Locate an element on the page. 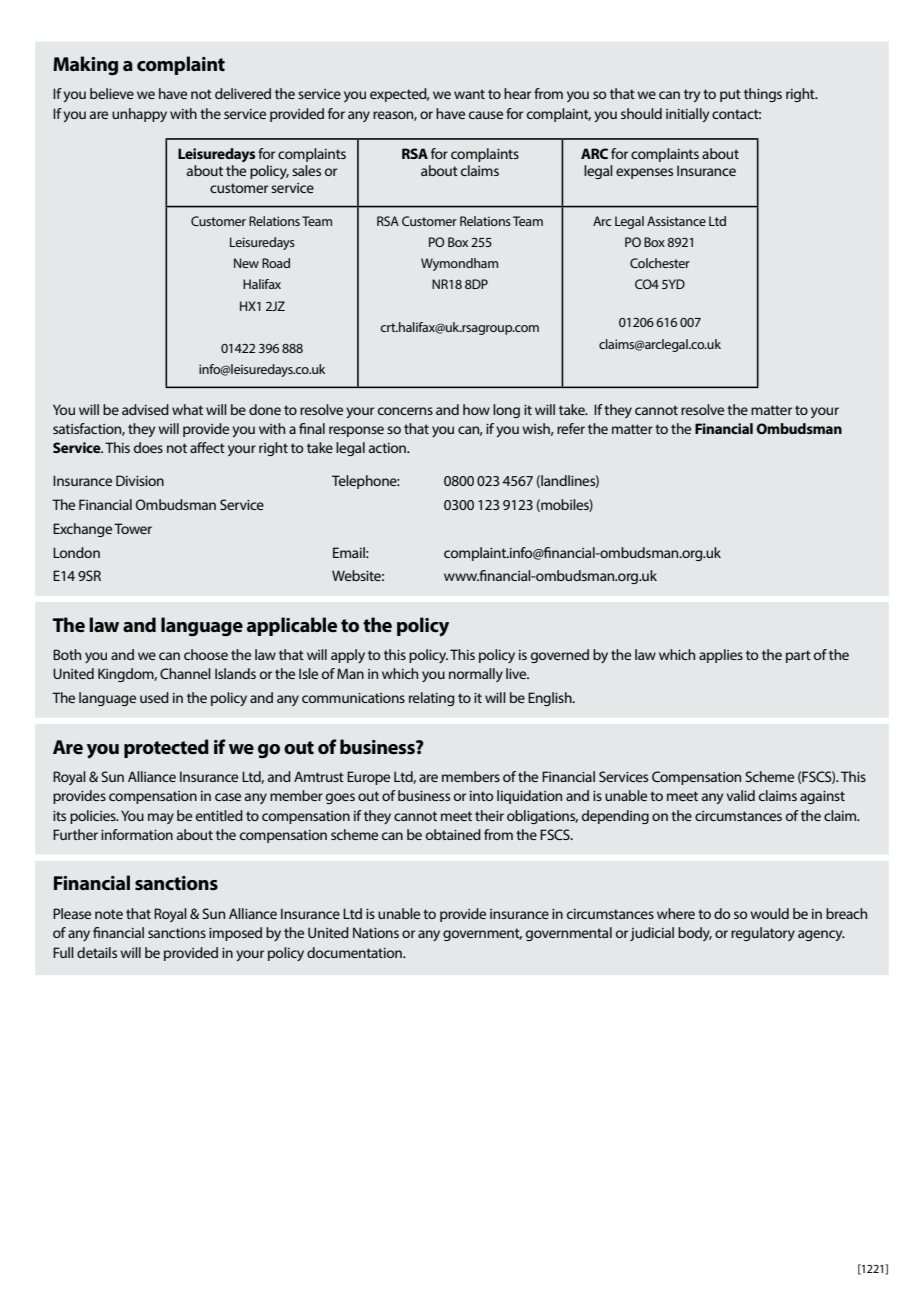  Nations is located at coordinates (376, 932).
